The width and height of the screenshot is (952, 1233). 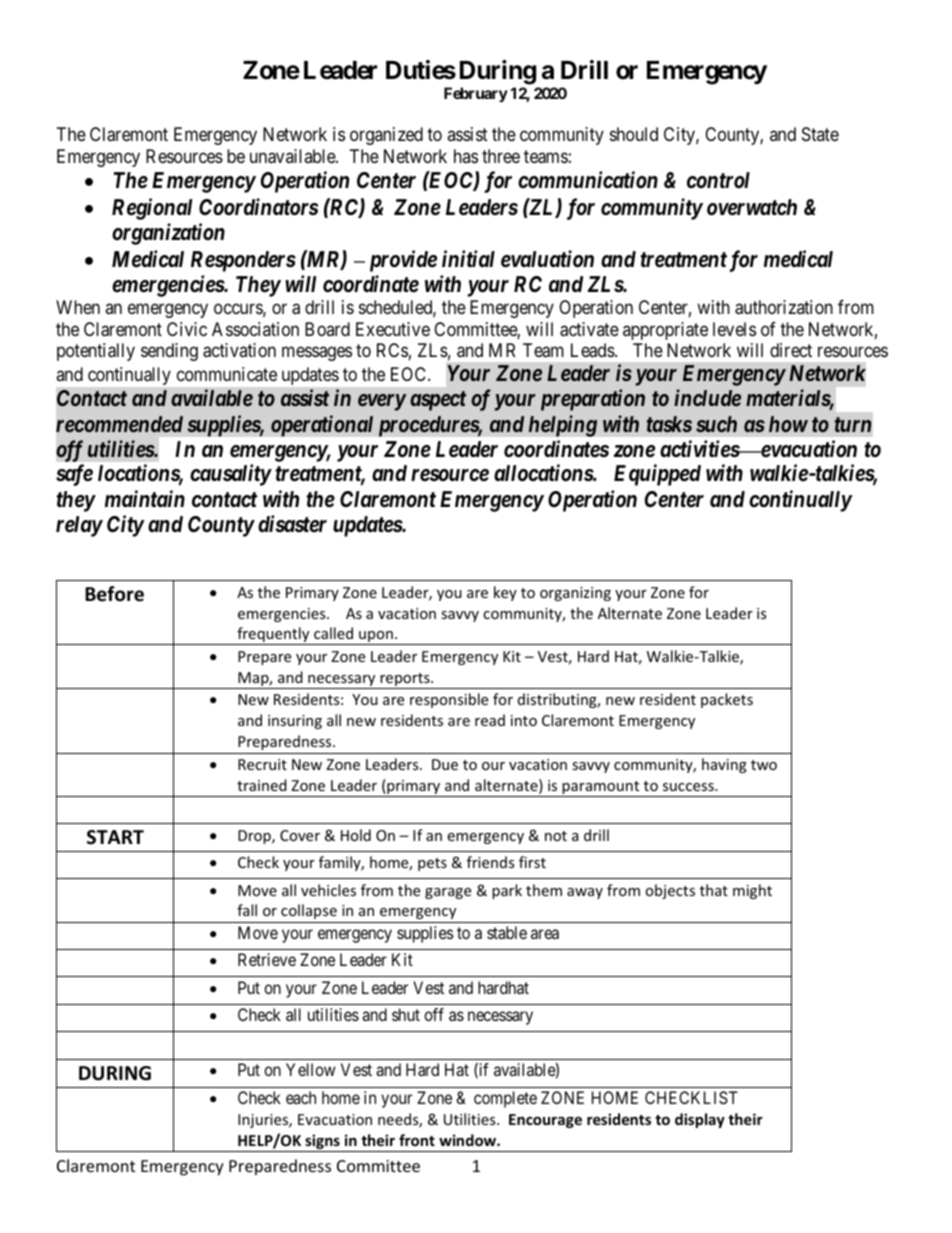 What do you see at coordinates (152, 209) in the screenshot?
I see `Regional` at bounding box center [152, 209].
